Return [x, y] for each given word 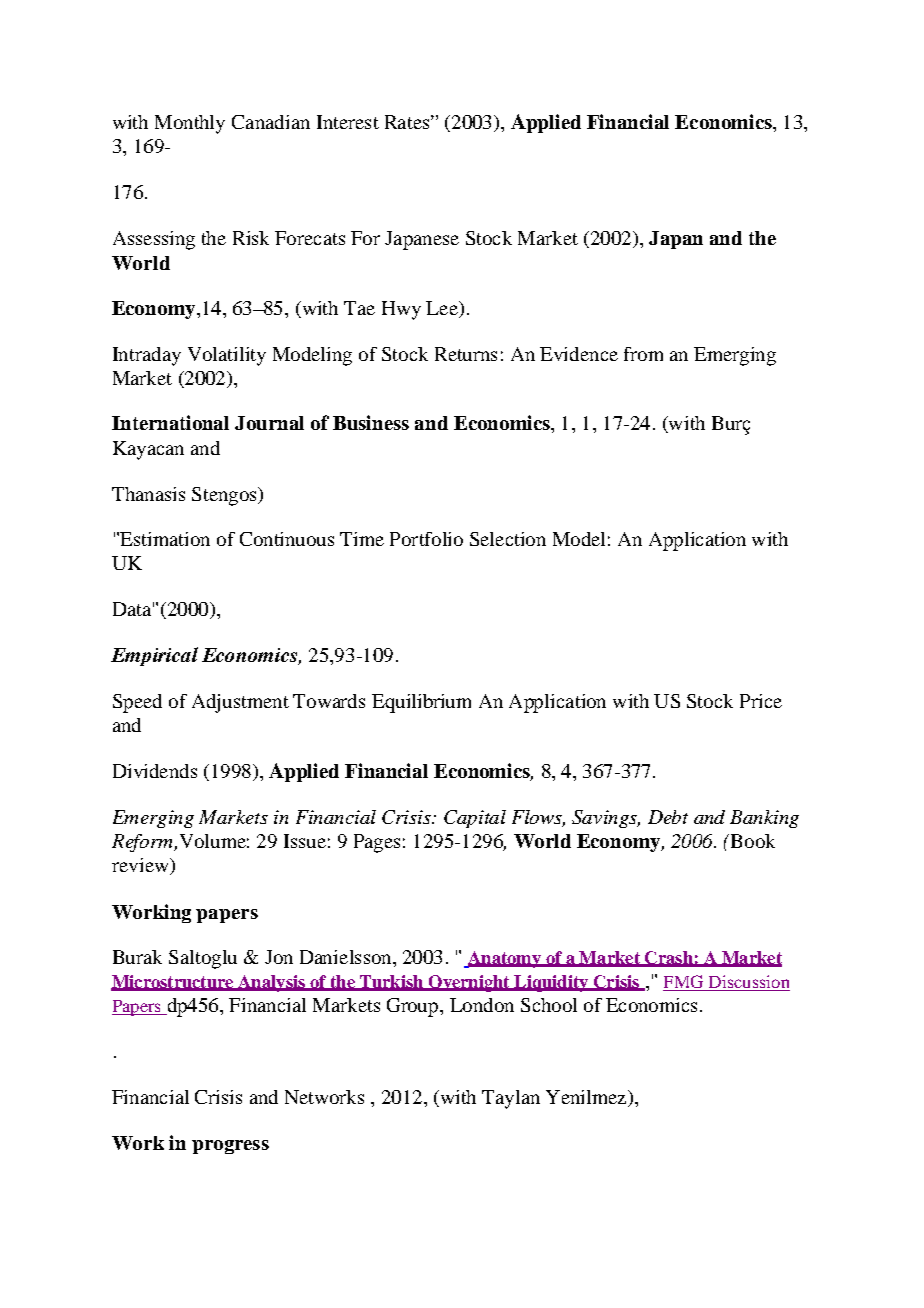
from [643, 354]
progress [230, 1147]
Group [414, 1007]
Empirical [154, 656]
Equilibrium [421, 703]
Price [761, 701]
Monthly [190, 124]
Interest [348, 122]
